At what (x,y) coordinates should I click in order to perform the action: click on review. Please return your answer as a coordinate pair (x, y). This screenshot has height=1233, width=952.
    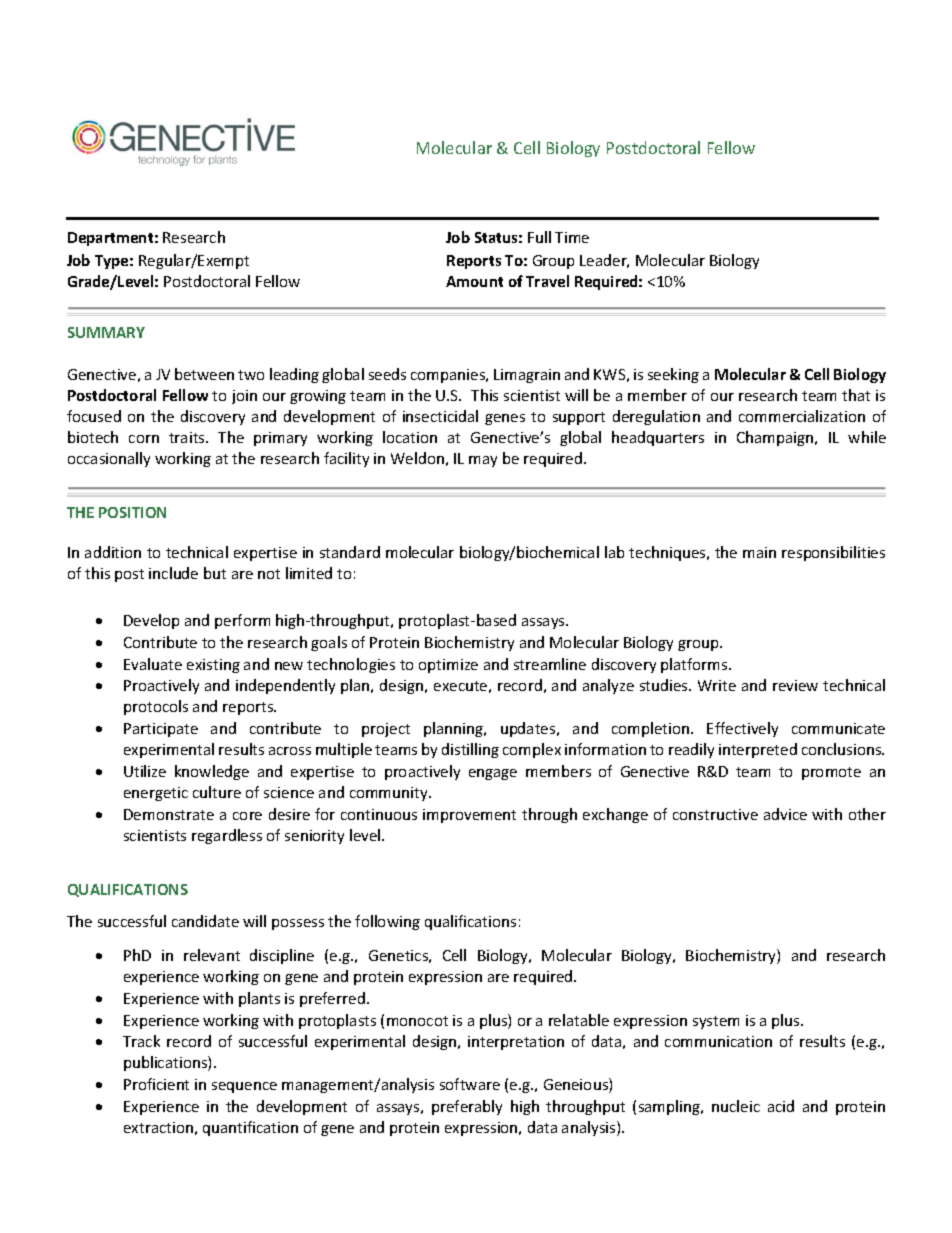
    Looking at the image, I should click on (795, 685).
